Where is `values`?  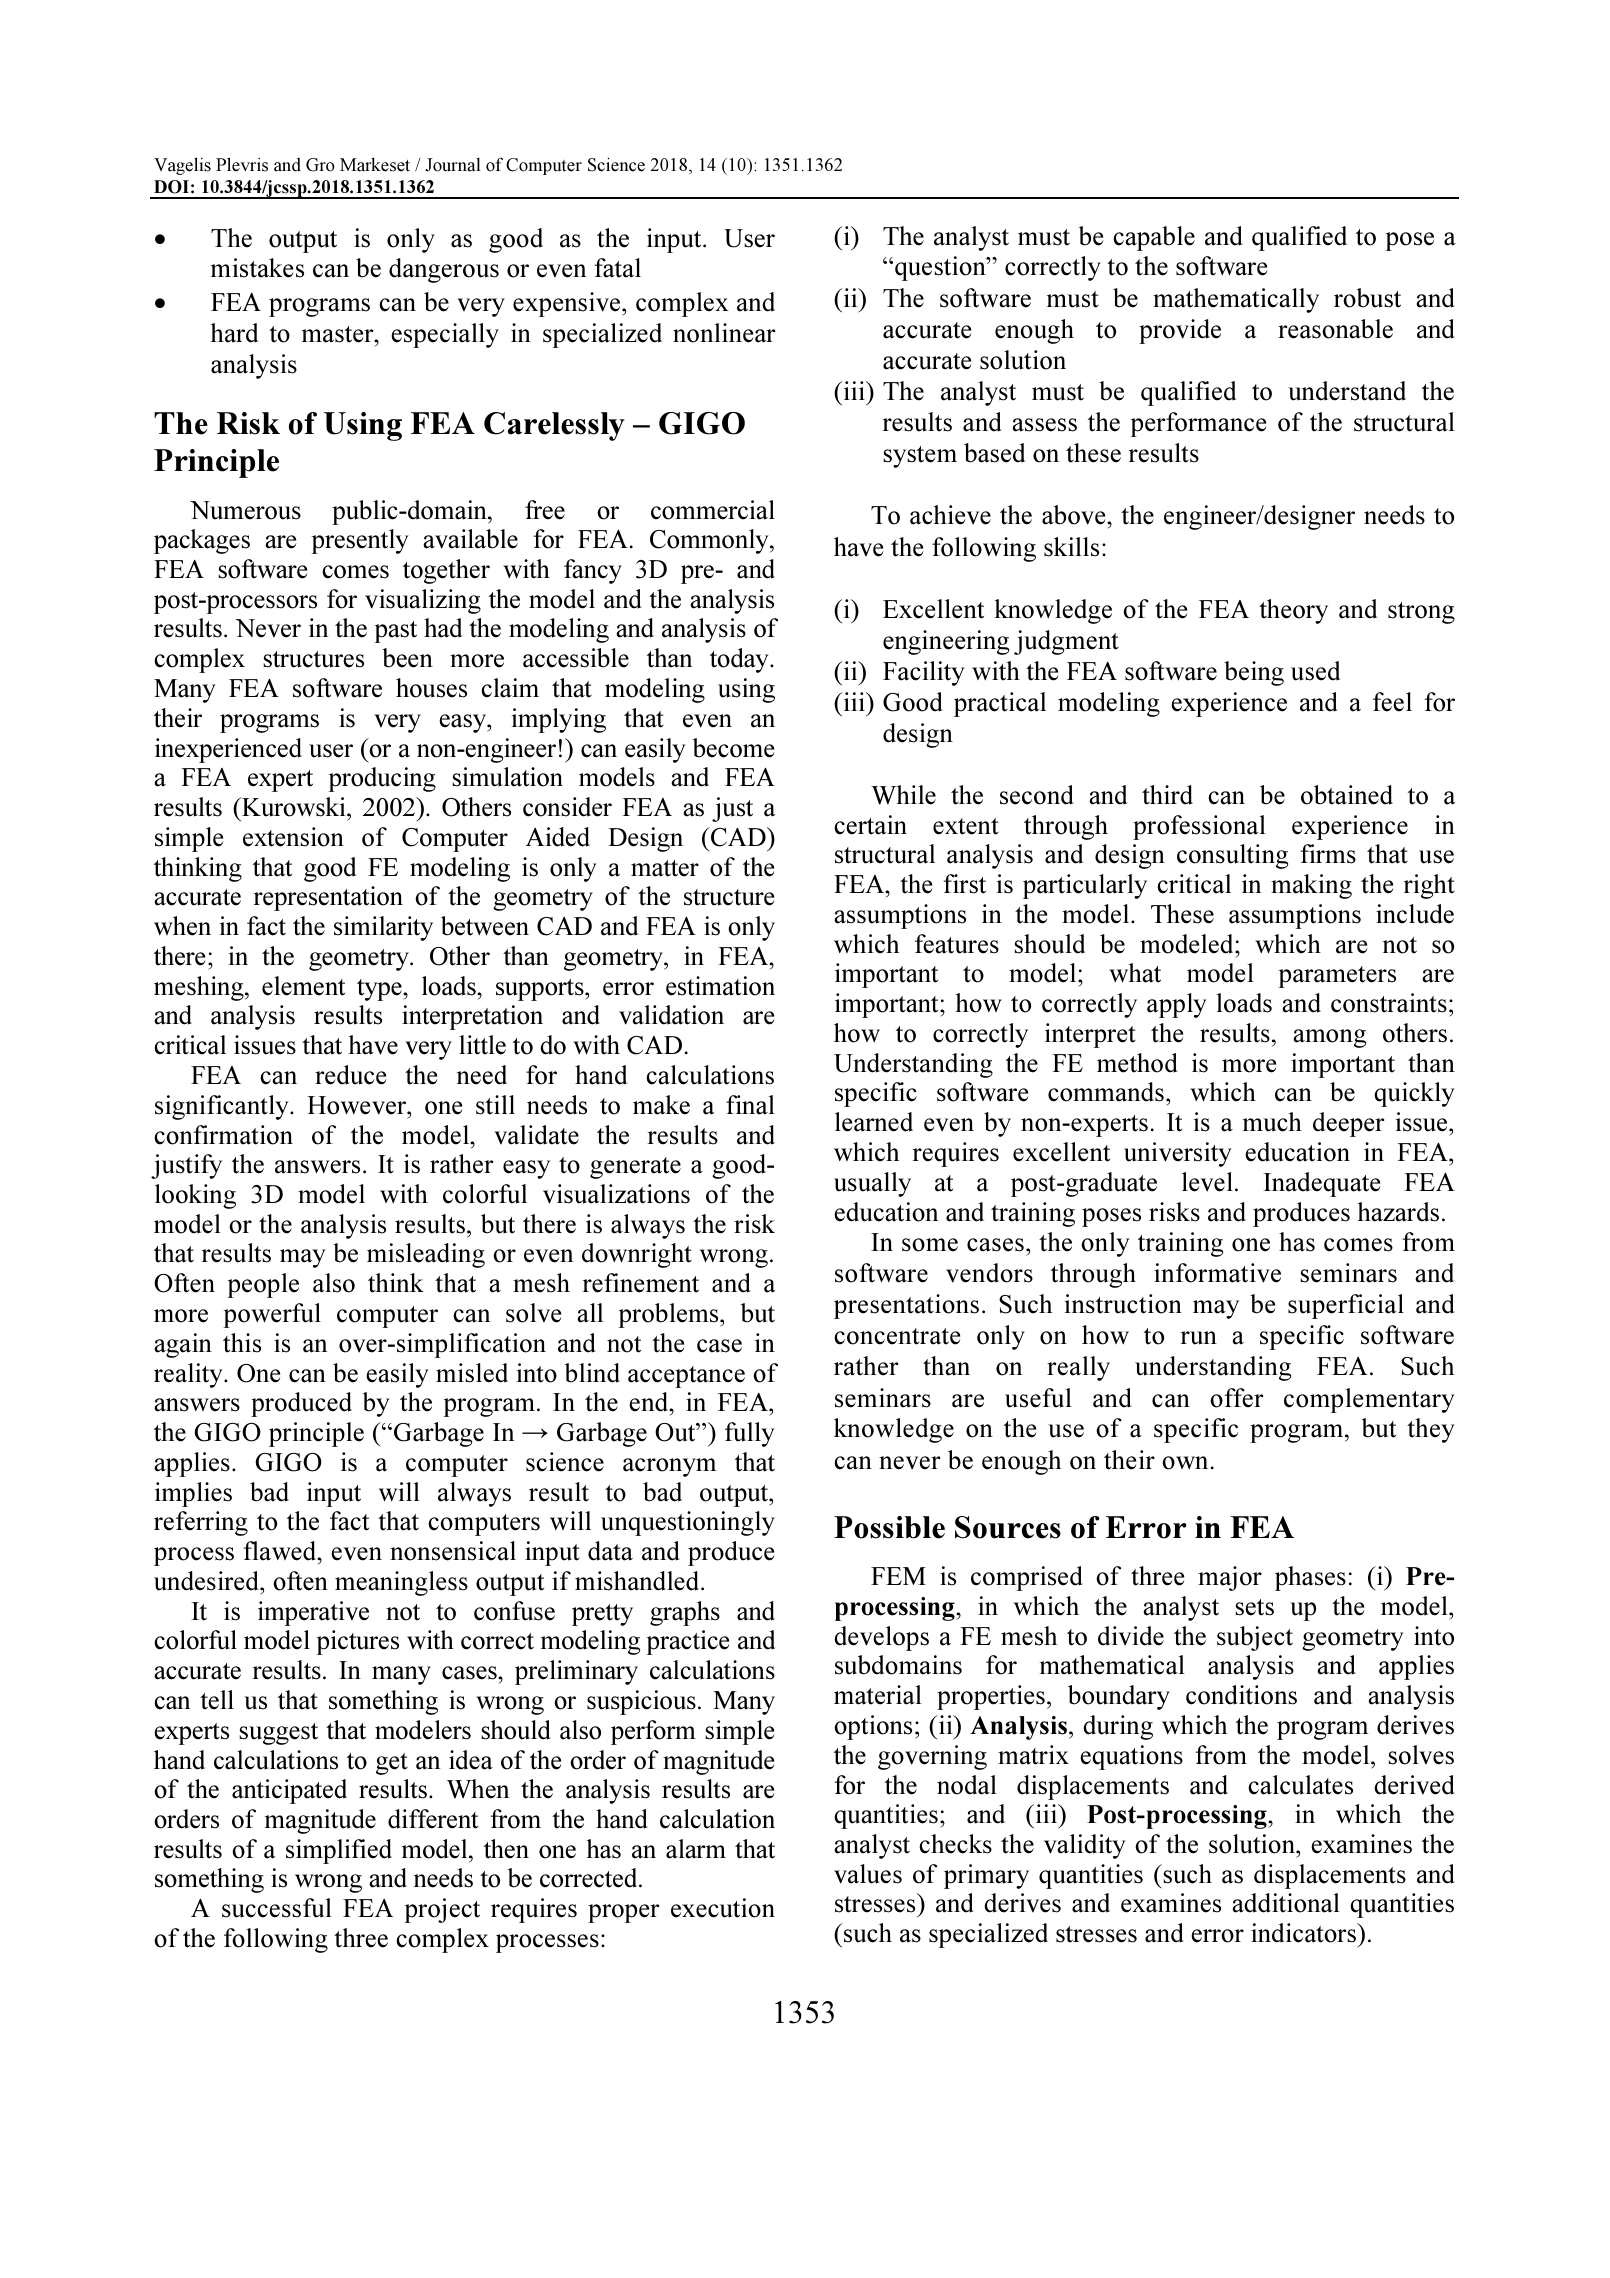
values is located at coordinates (868, 1874).
